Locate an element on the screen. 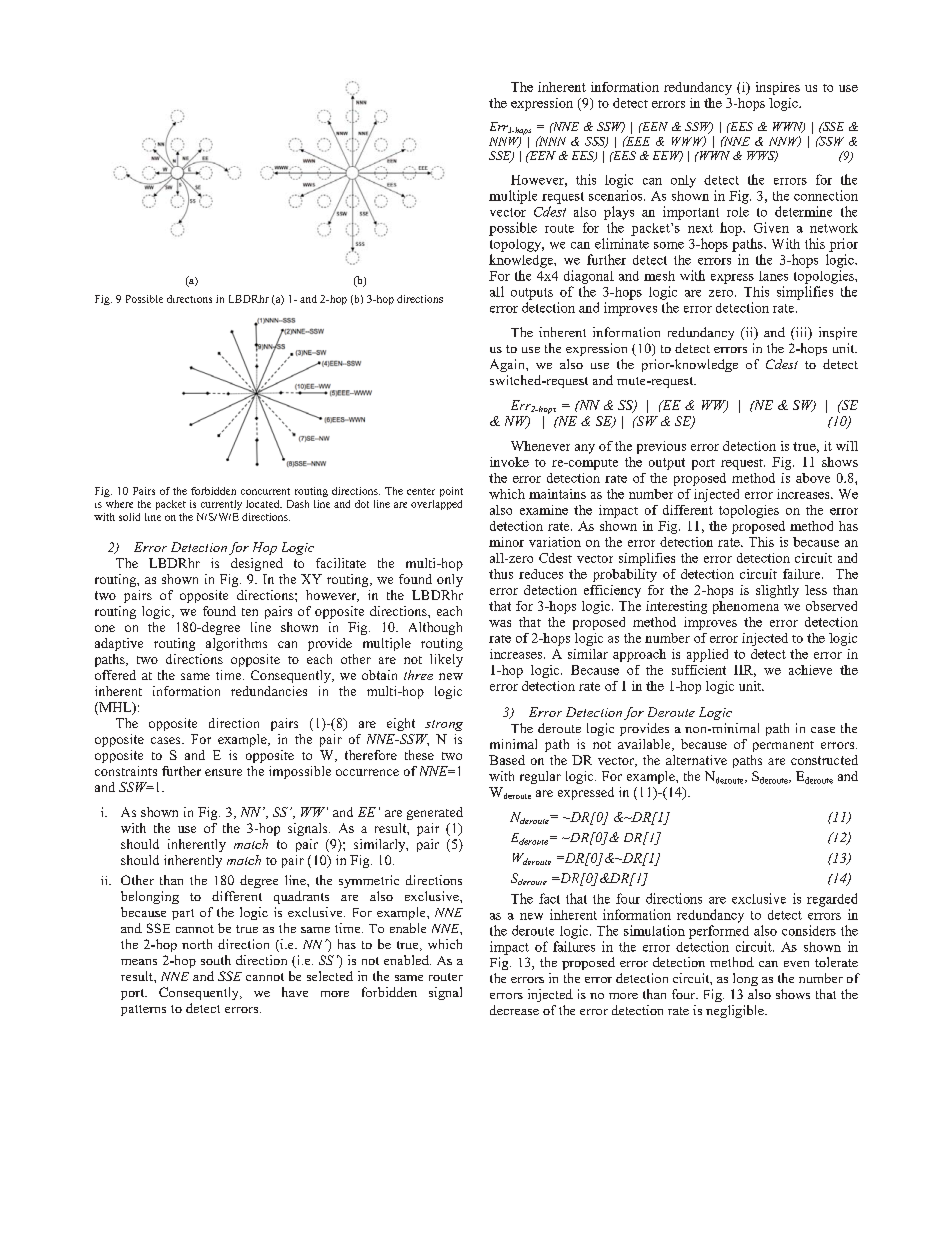  permanent is located at coordinates (783, 746).
